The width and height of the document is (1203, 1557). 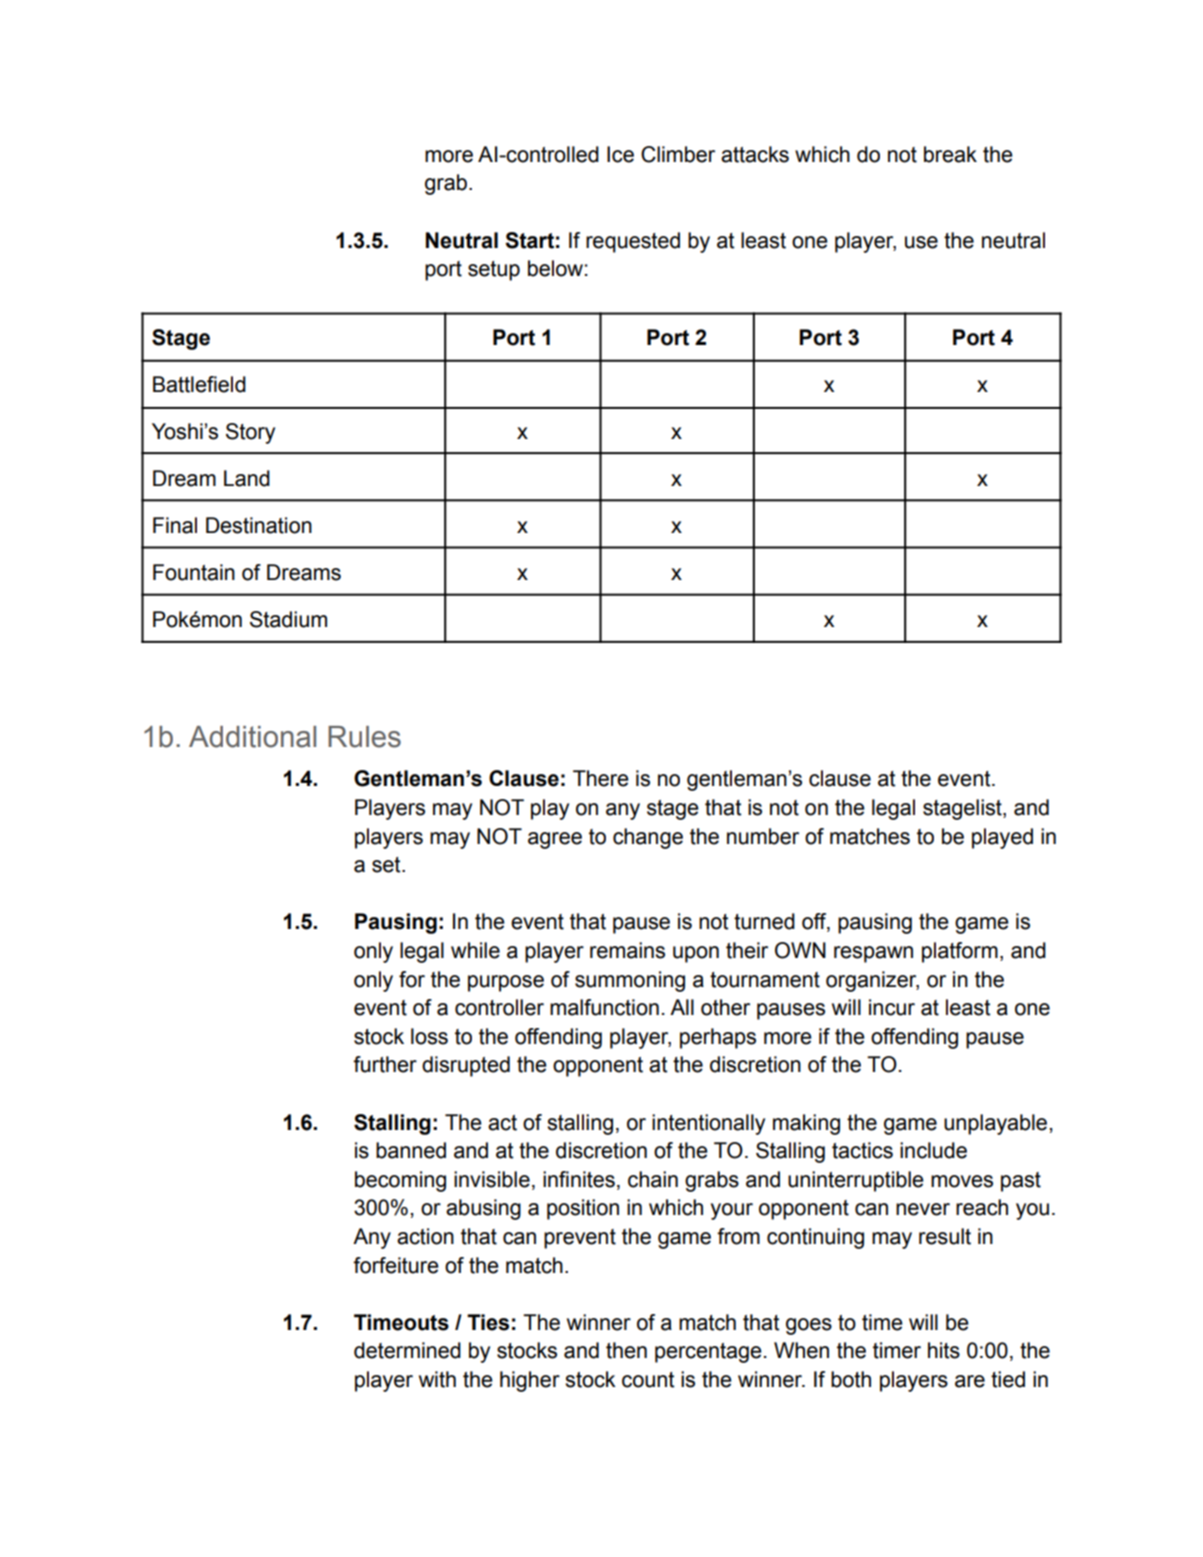 I want to click on setup, so click(x=494, y=271).
